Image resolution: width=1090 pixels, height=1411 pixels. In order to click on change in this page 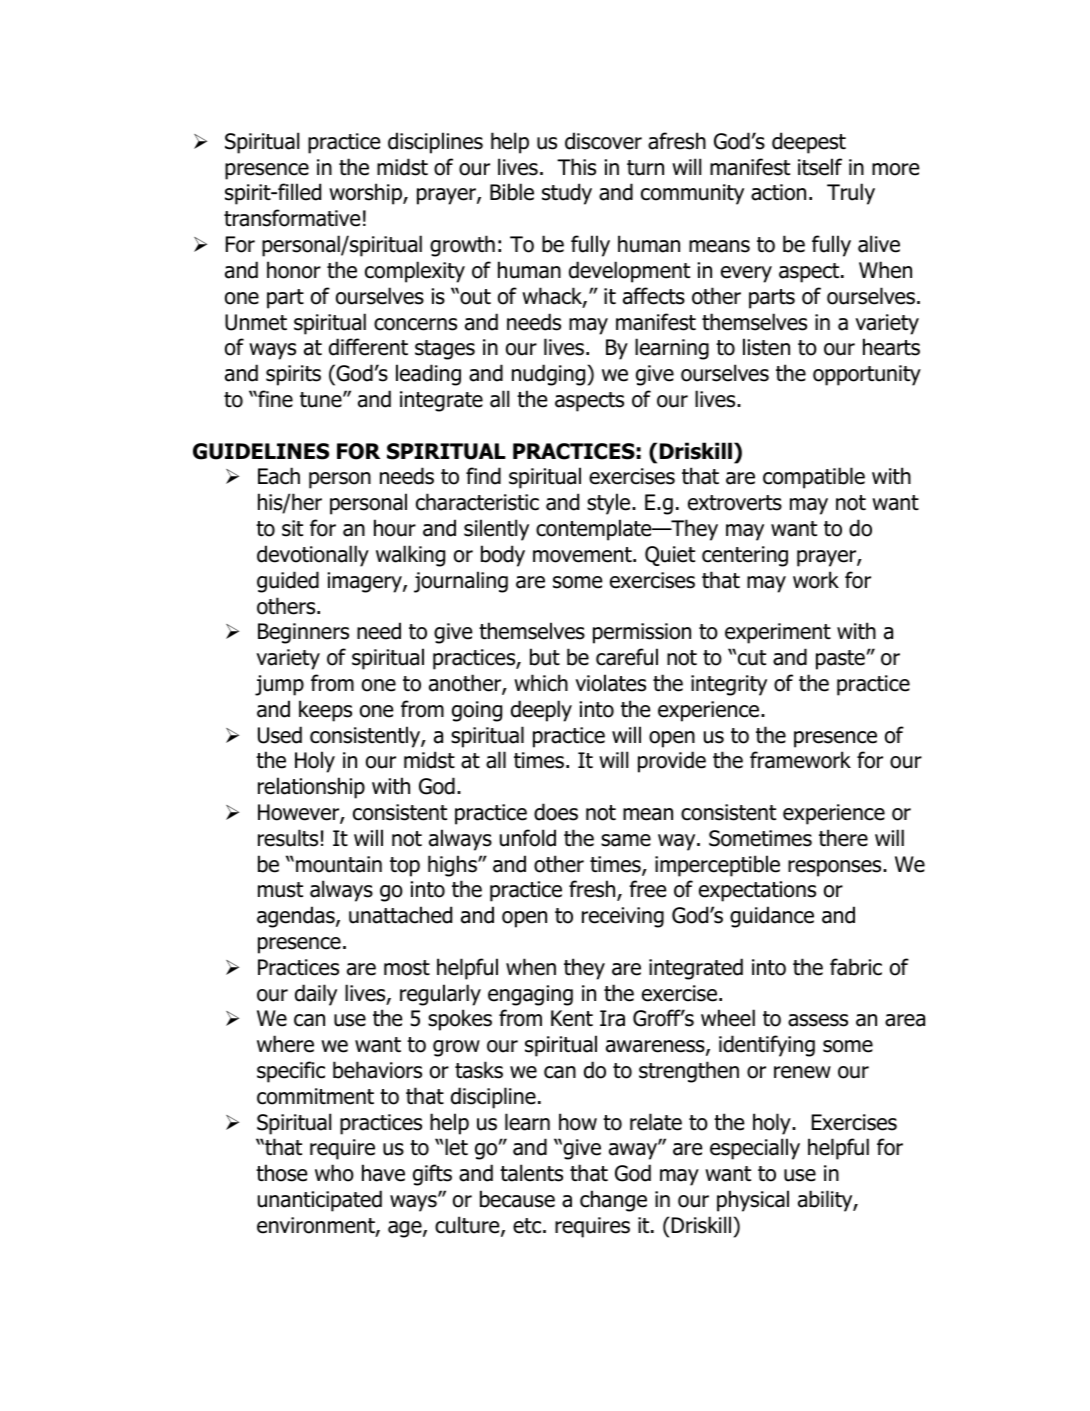, I will do `click(613, 1201)`.
